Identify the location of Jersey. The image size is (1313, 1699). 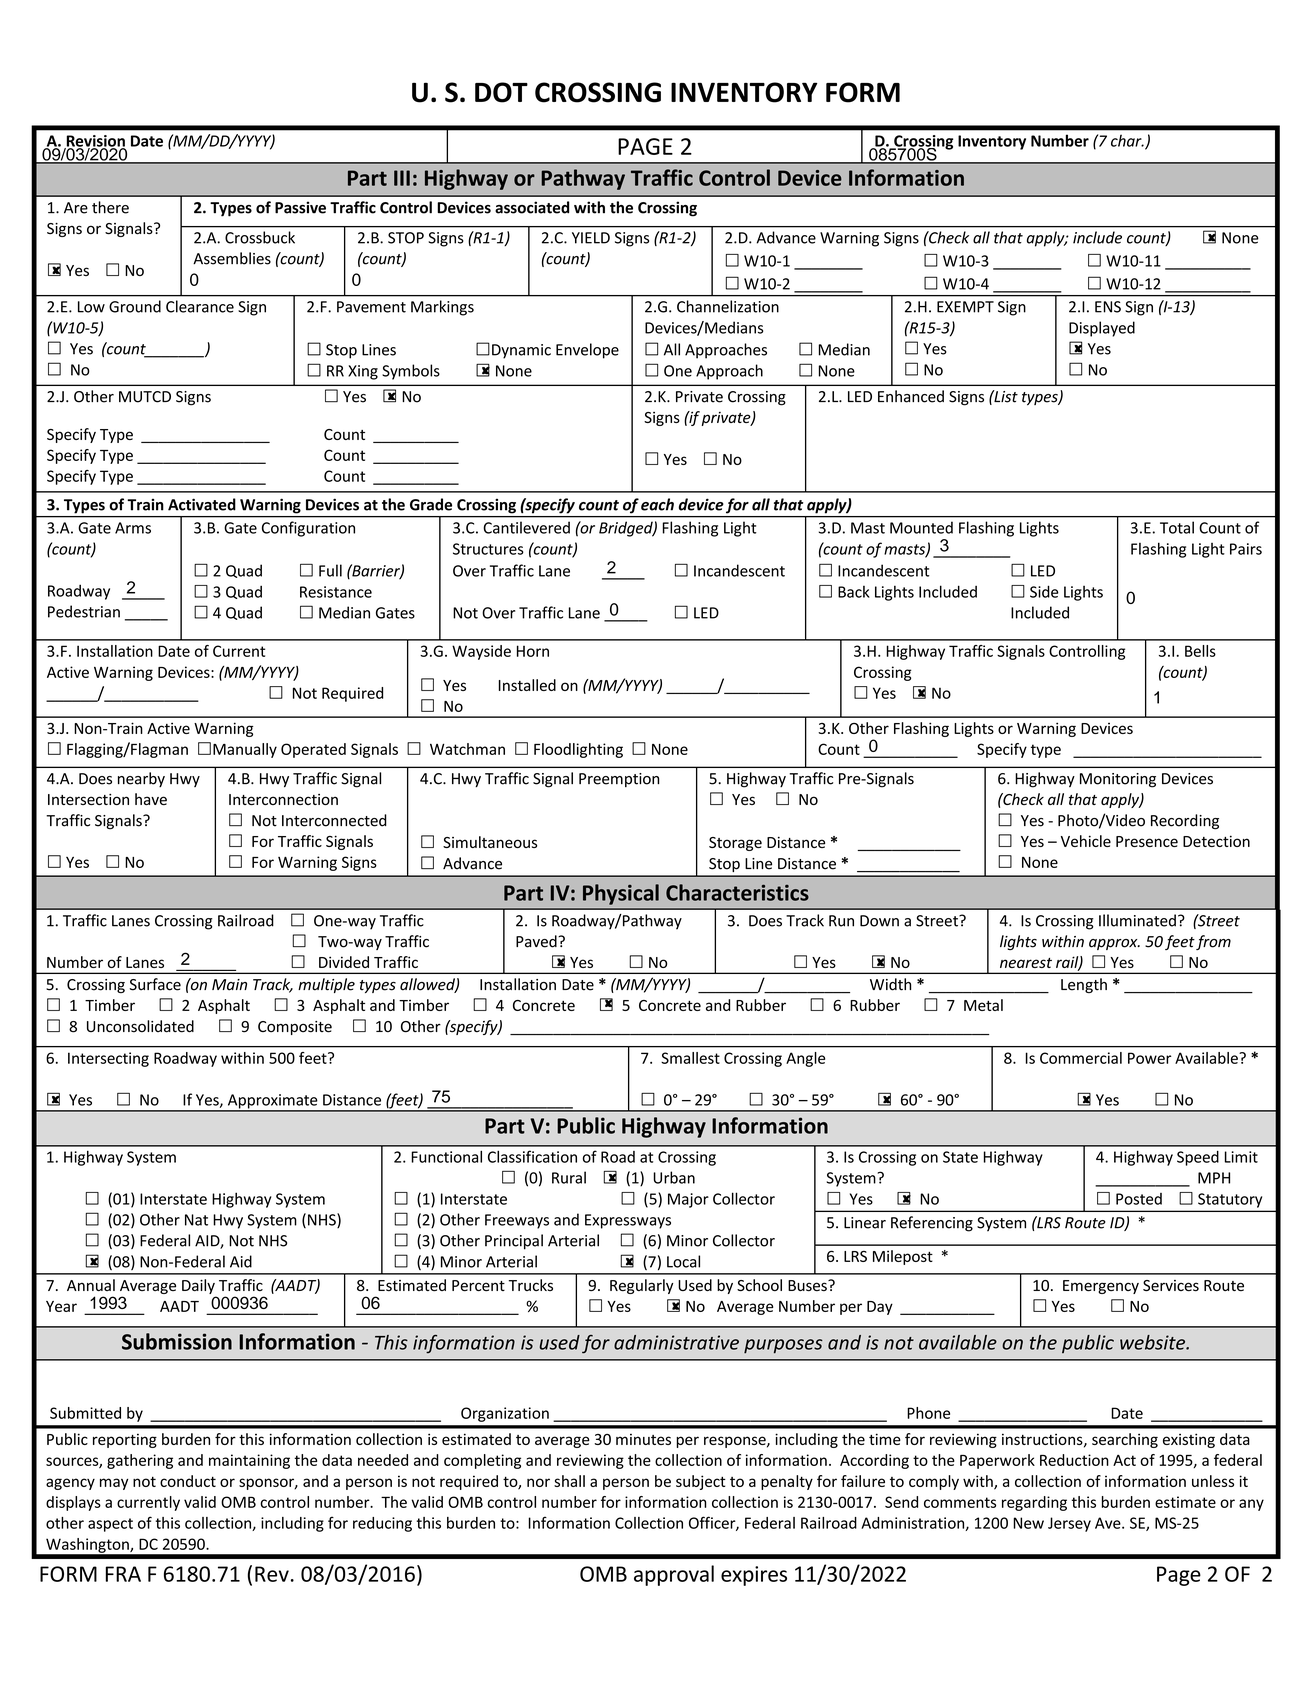
(1069, 1524).
